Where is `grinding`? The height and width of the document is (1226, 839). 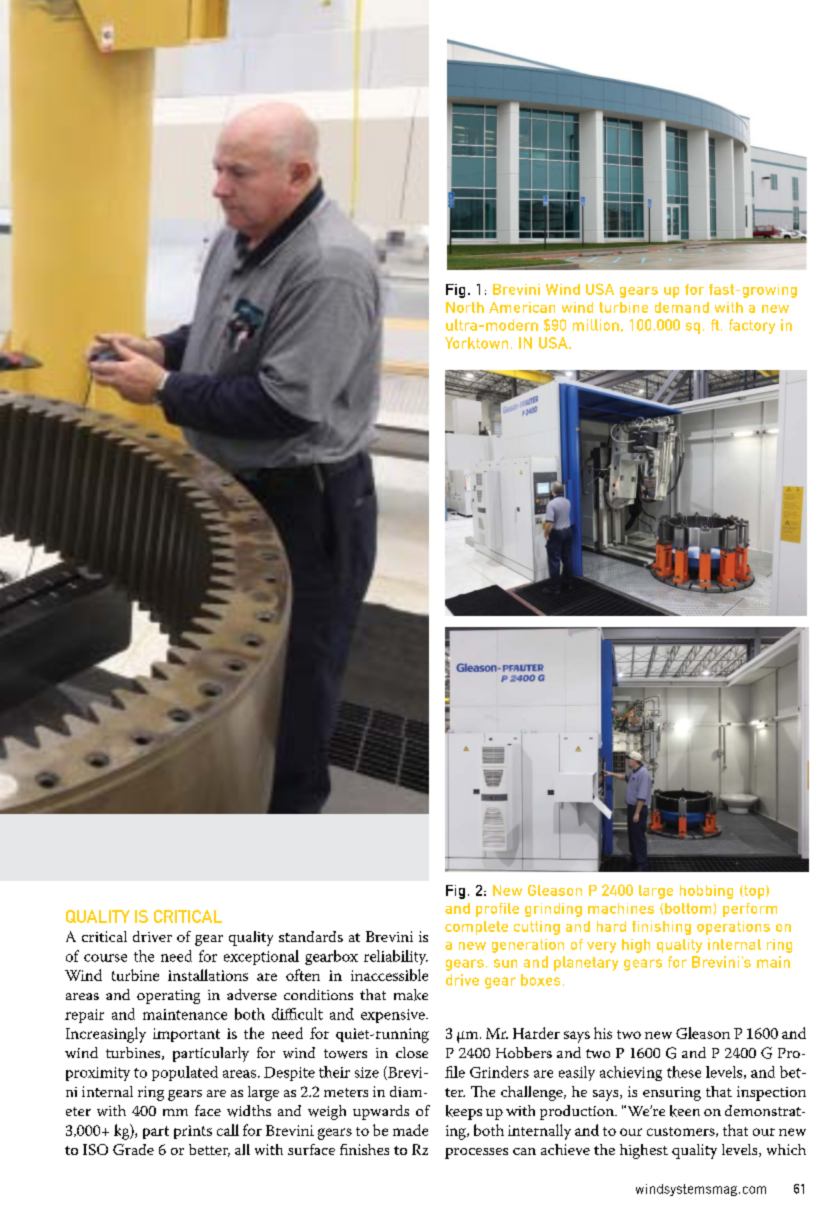
grinding is located at coordinates (553, 910).
